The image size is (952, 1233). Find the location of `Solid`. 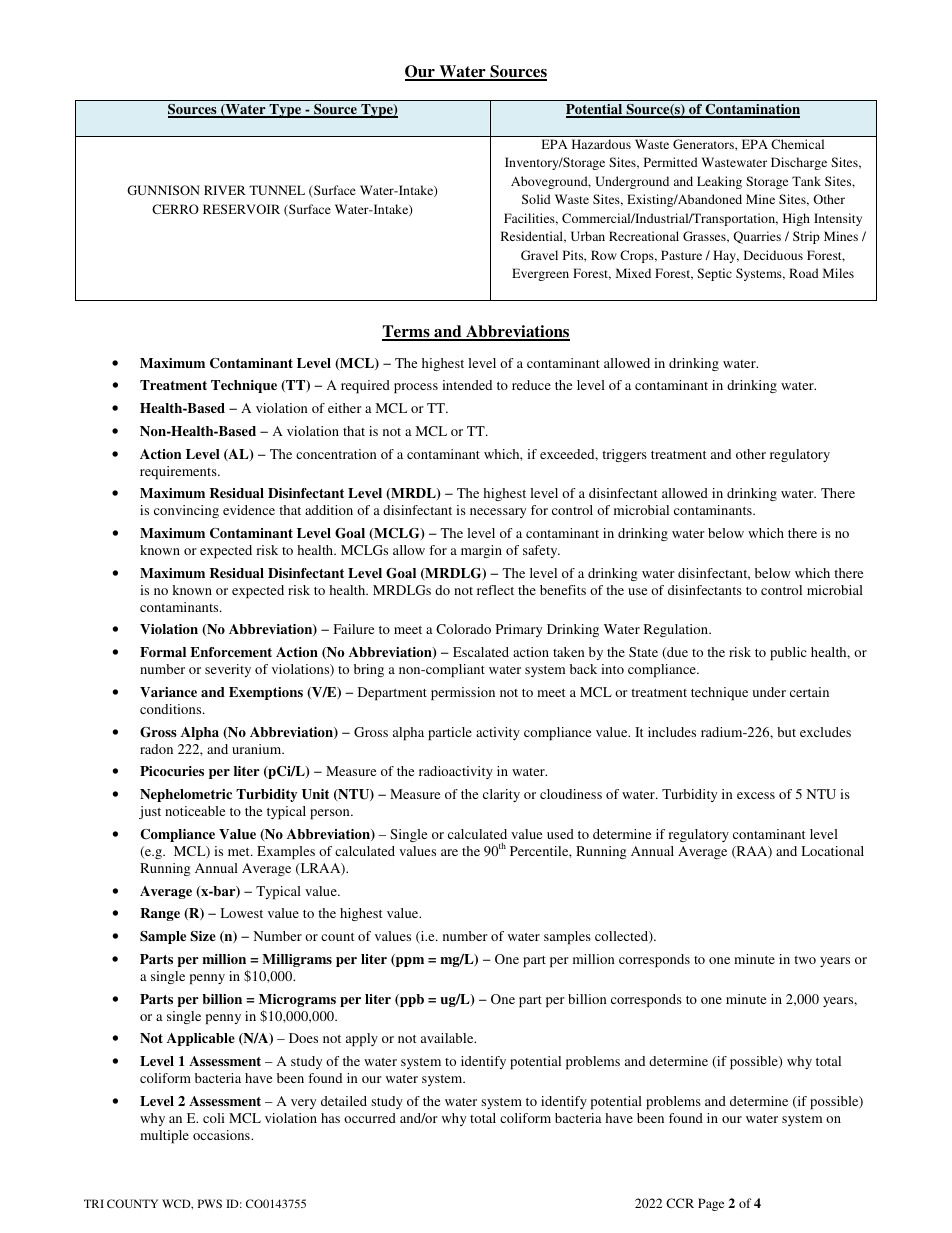

Solid is located at coordinates (536, 199).
